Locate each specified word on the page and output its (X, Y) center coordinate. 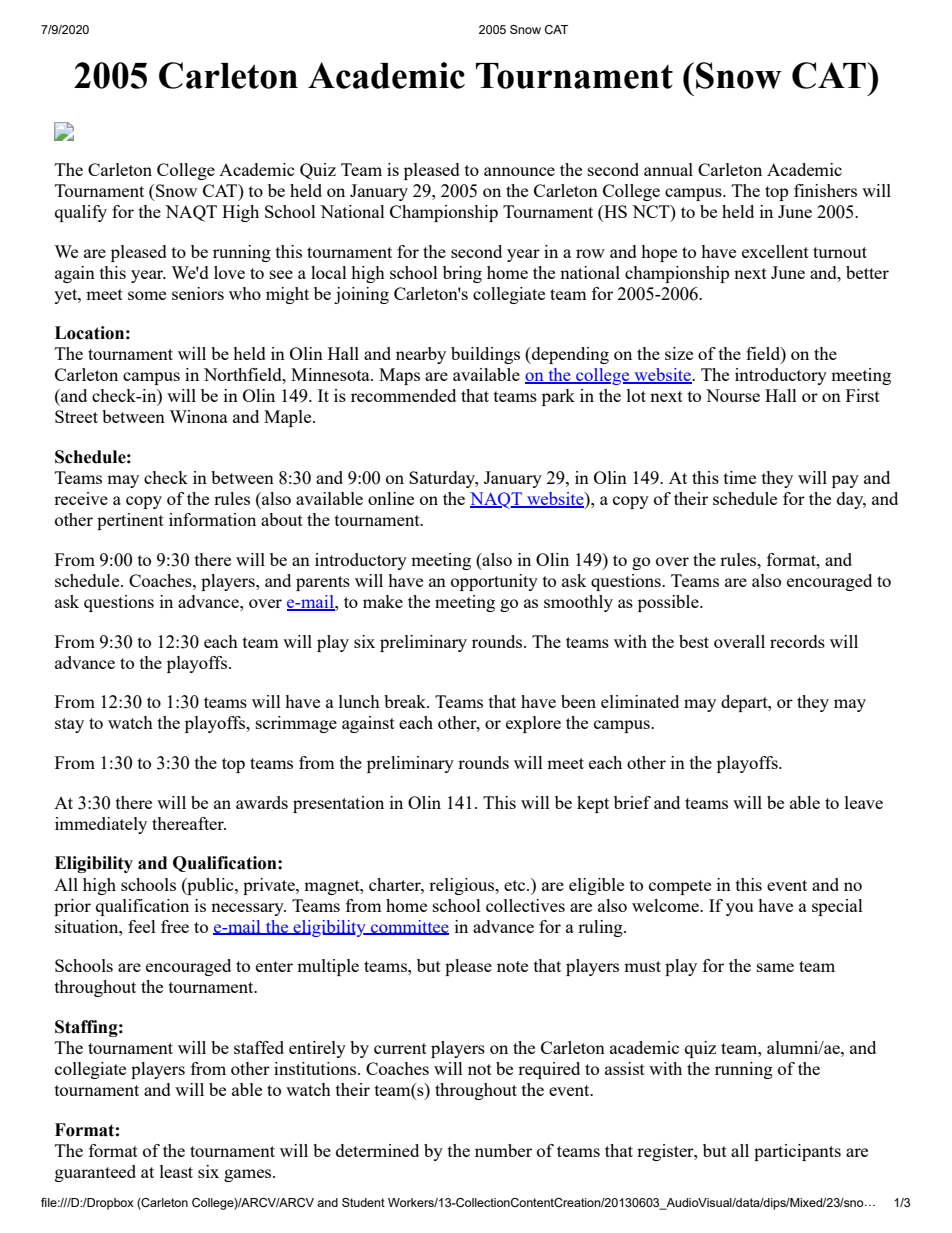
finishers (825, 190)
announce (519, 171)
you (739, 909)
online (391, 498)
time (740, 477)
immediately (101, 825)
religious (463, 886)
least (176, 1171)
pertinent (130, 521)
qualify (81, 213)
